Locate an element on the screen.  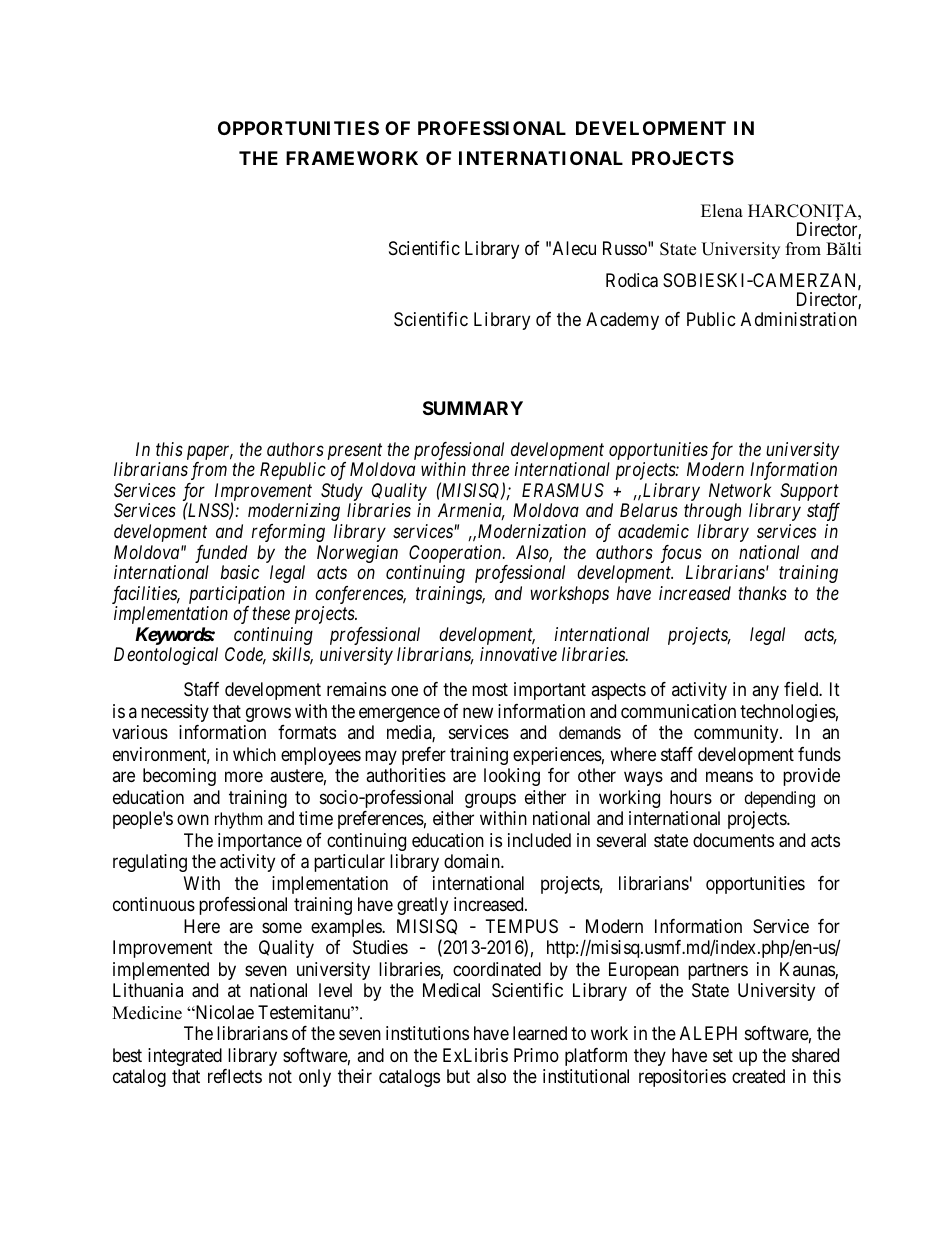
any is located at coordinates (765, 693).
